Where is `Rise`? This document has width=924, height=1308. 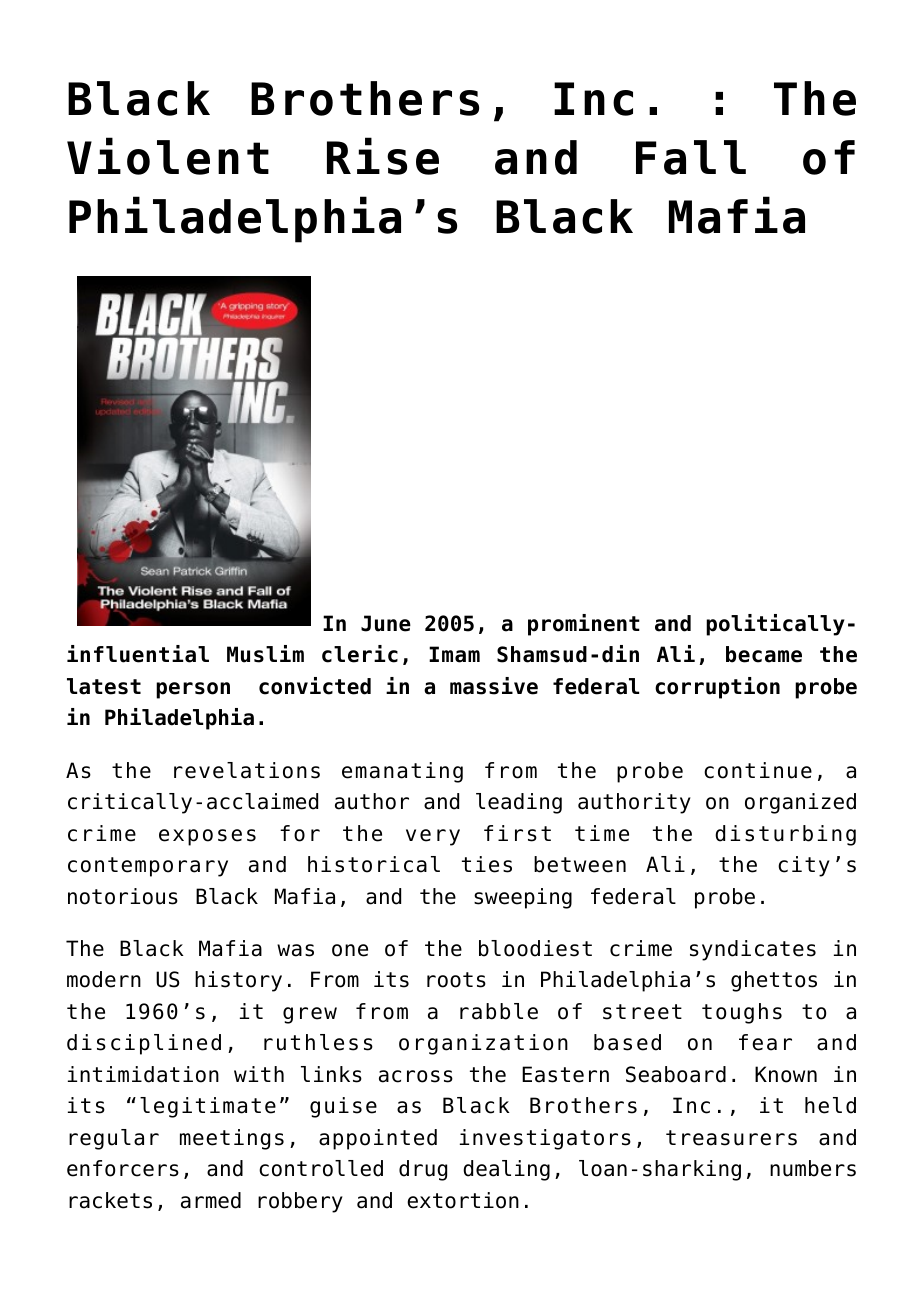
Rise is located at coordinates (383, 156).
